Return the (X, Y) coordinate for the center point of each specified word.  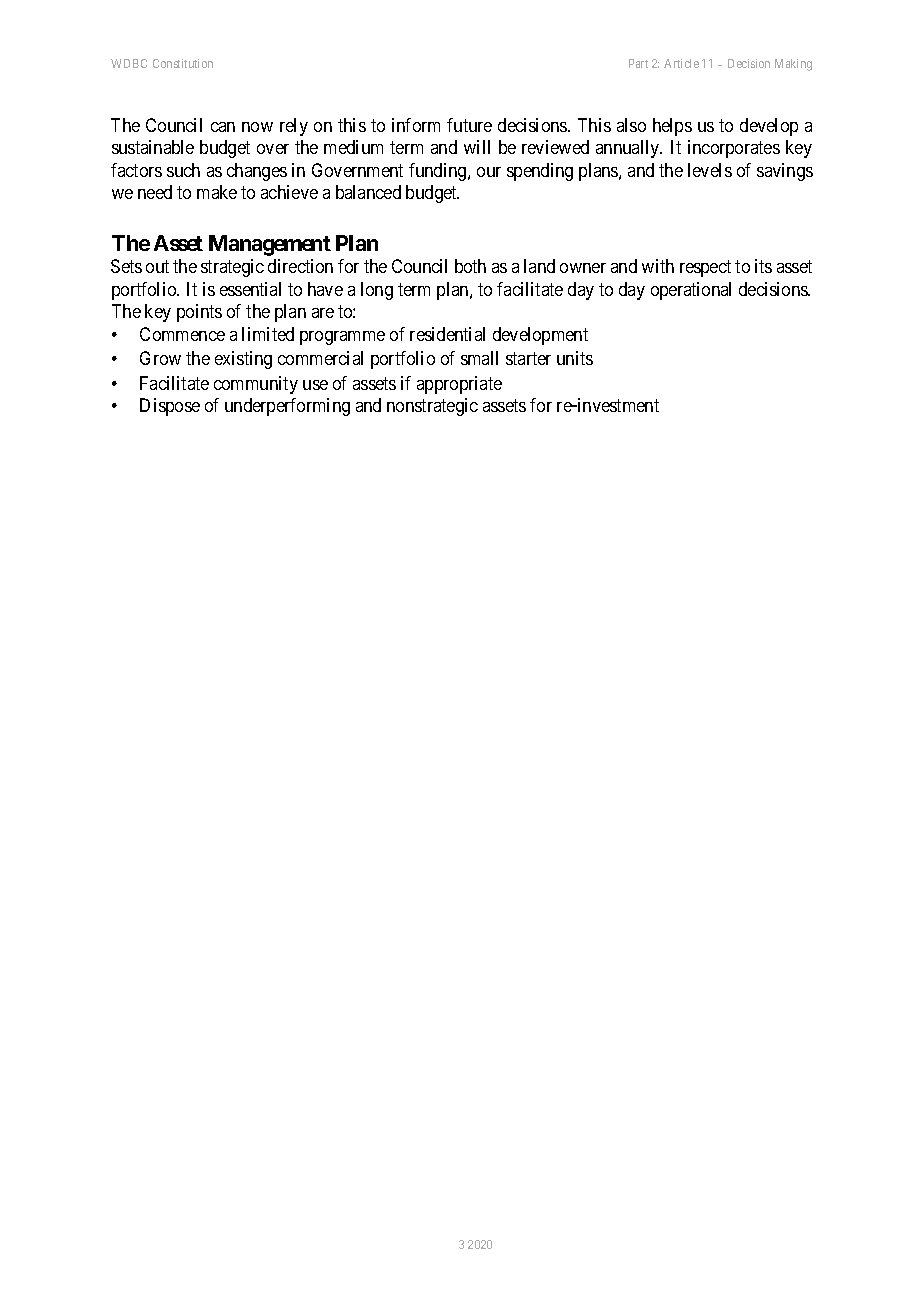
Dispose (170, 407)
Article (681, 63)
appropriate (459, 385)
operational (691, 291)
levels (710, 170)
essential (250, 289)
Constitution (183, 63)
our (489, 172)
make (217, 192)
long (377, 291)
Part (638, 63)
